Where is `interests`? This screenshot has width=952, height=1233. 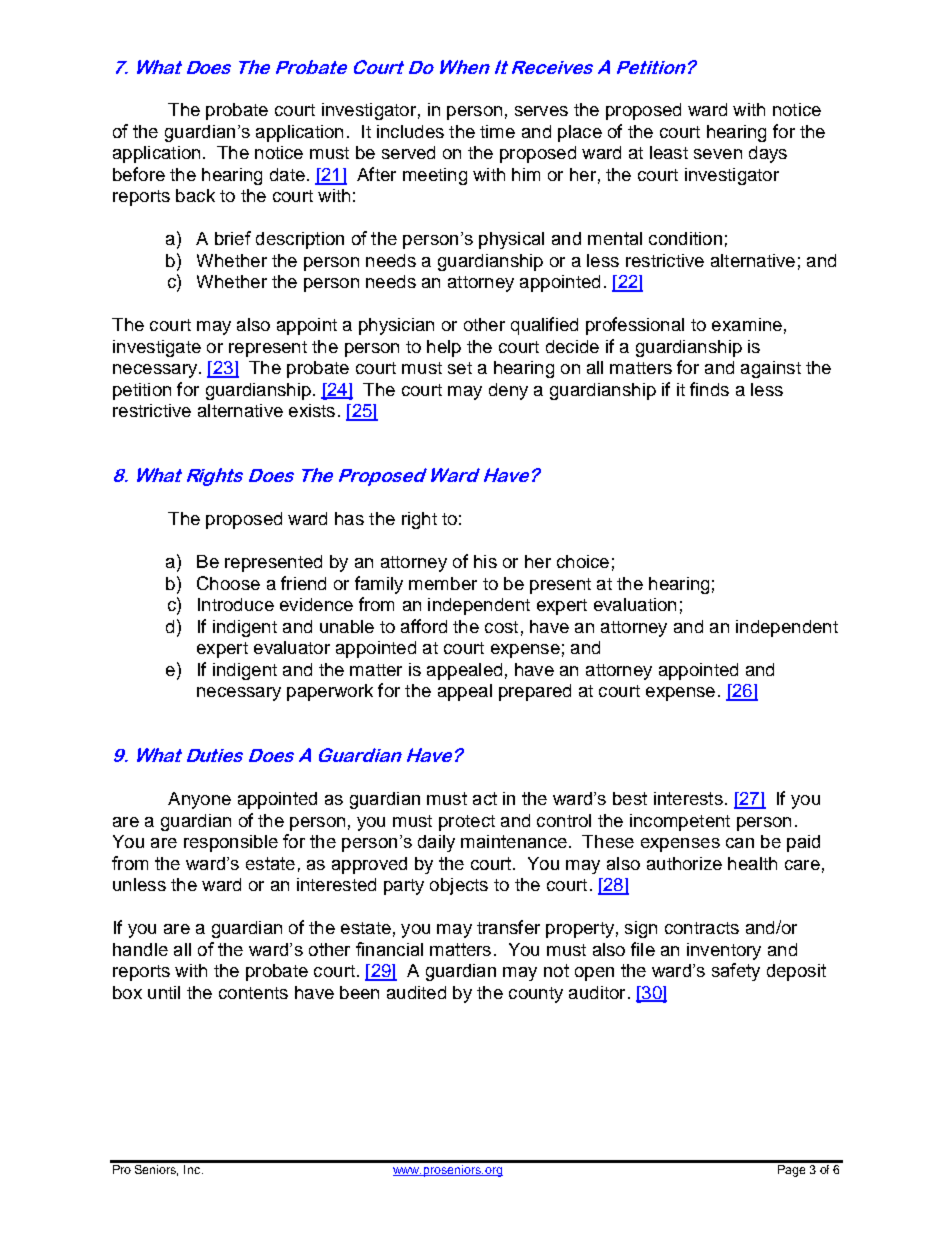
interests is located at coordinates (688, 798).
